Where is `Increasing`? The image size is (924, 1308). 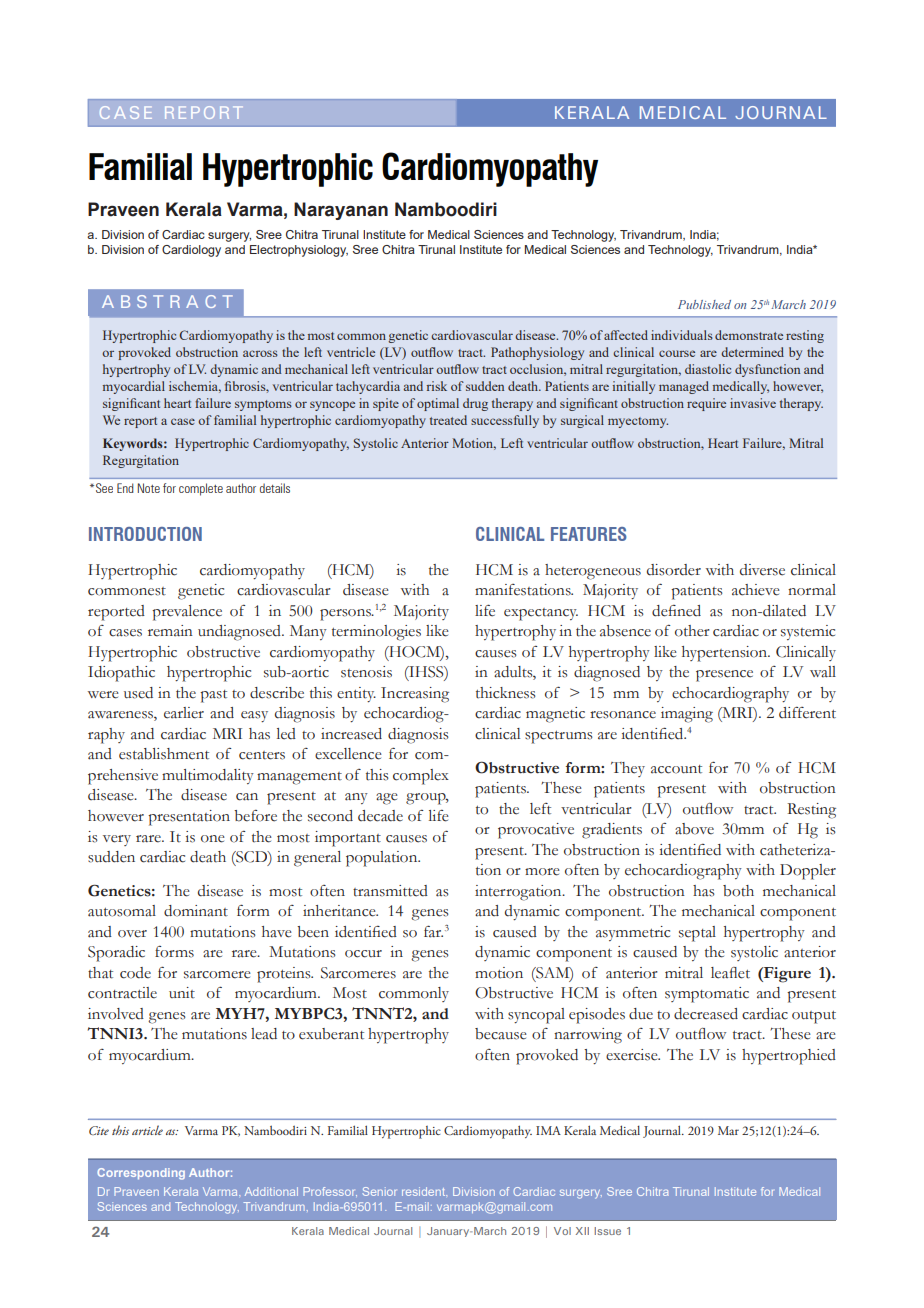
Increasing is located at coordinates (415, 695).
